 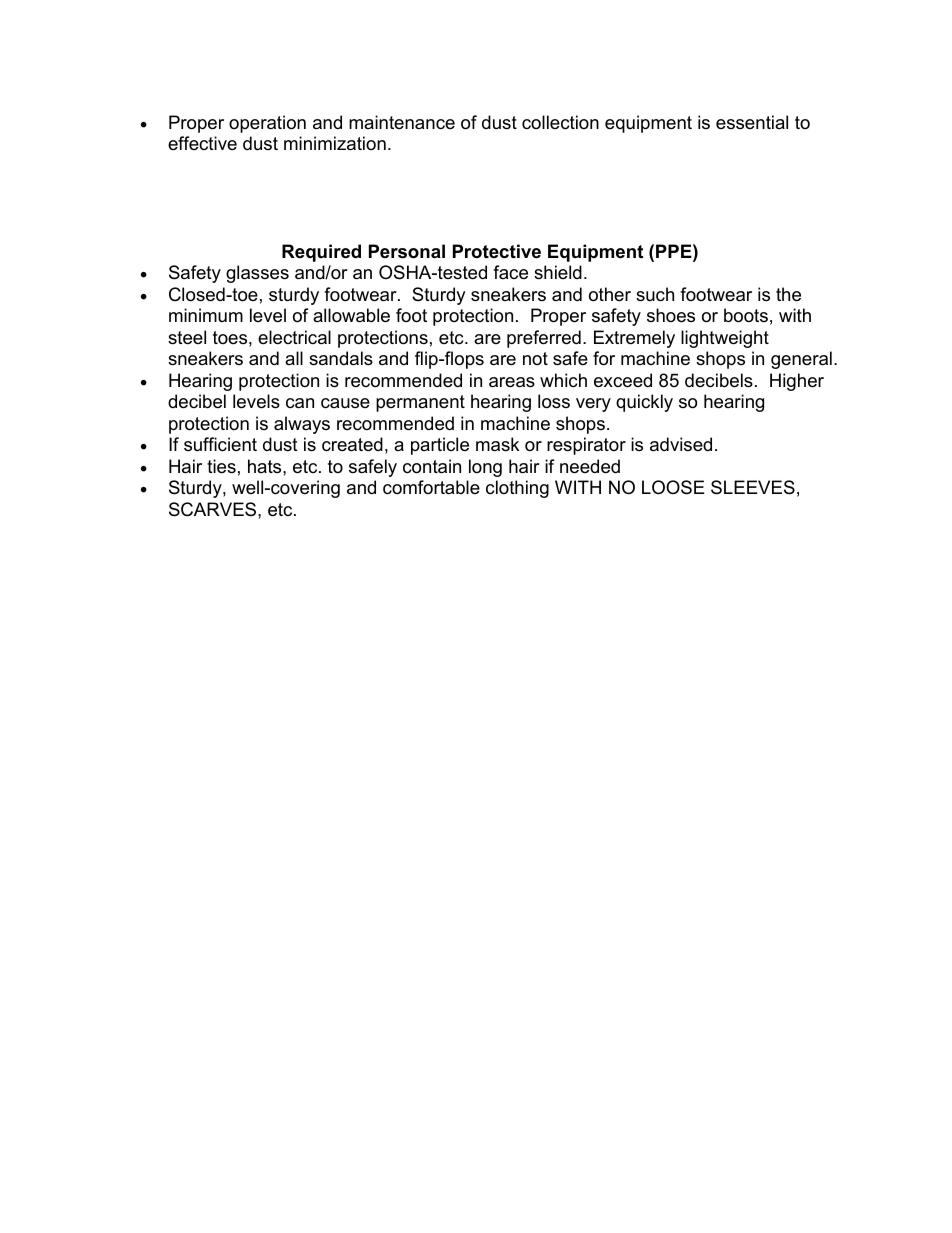 What do you see at coordinates (560, 122) in the screenshot?
I see `collection` at bounding box center [560, 122].
